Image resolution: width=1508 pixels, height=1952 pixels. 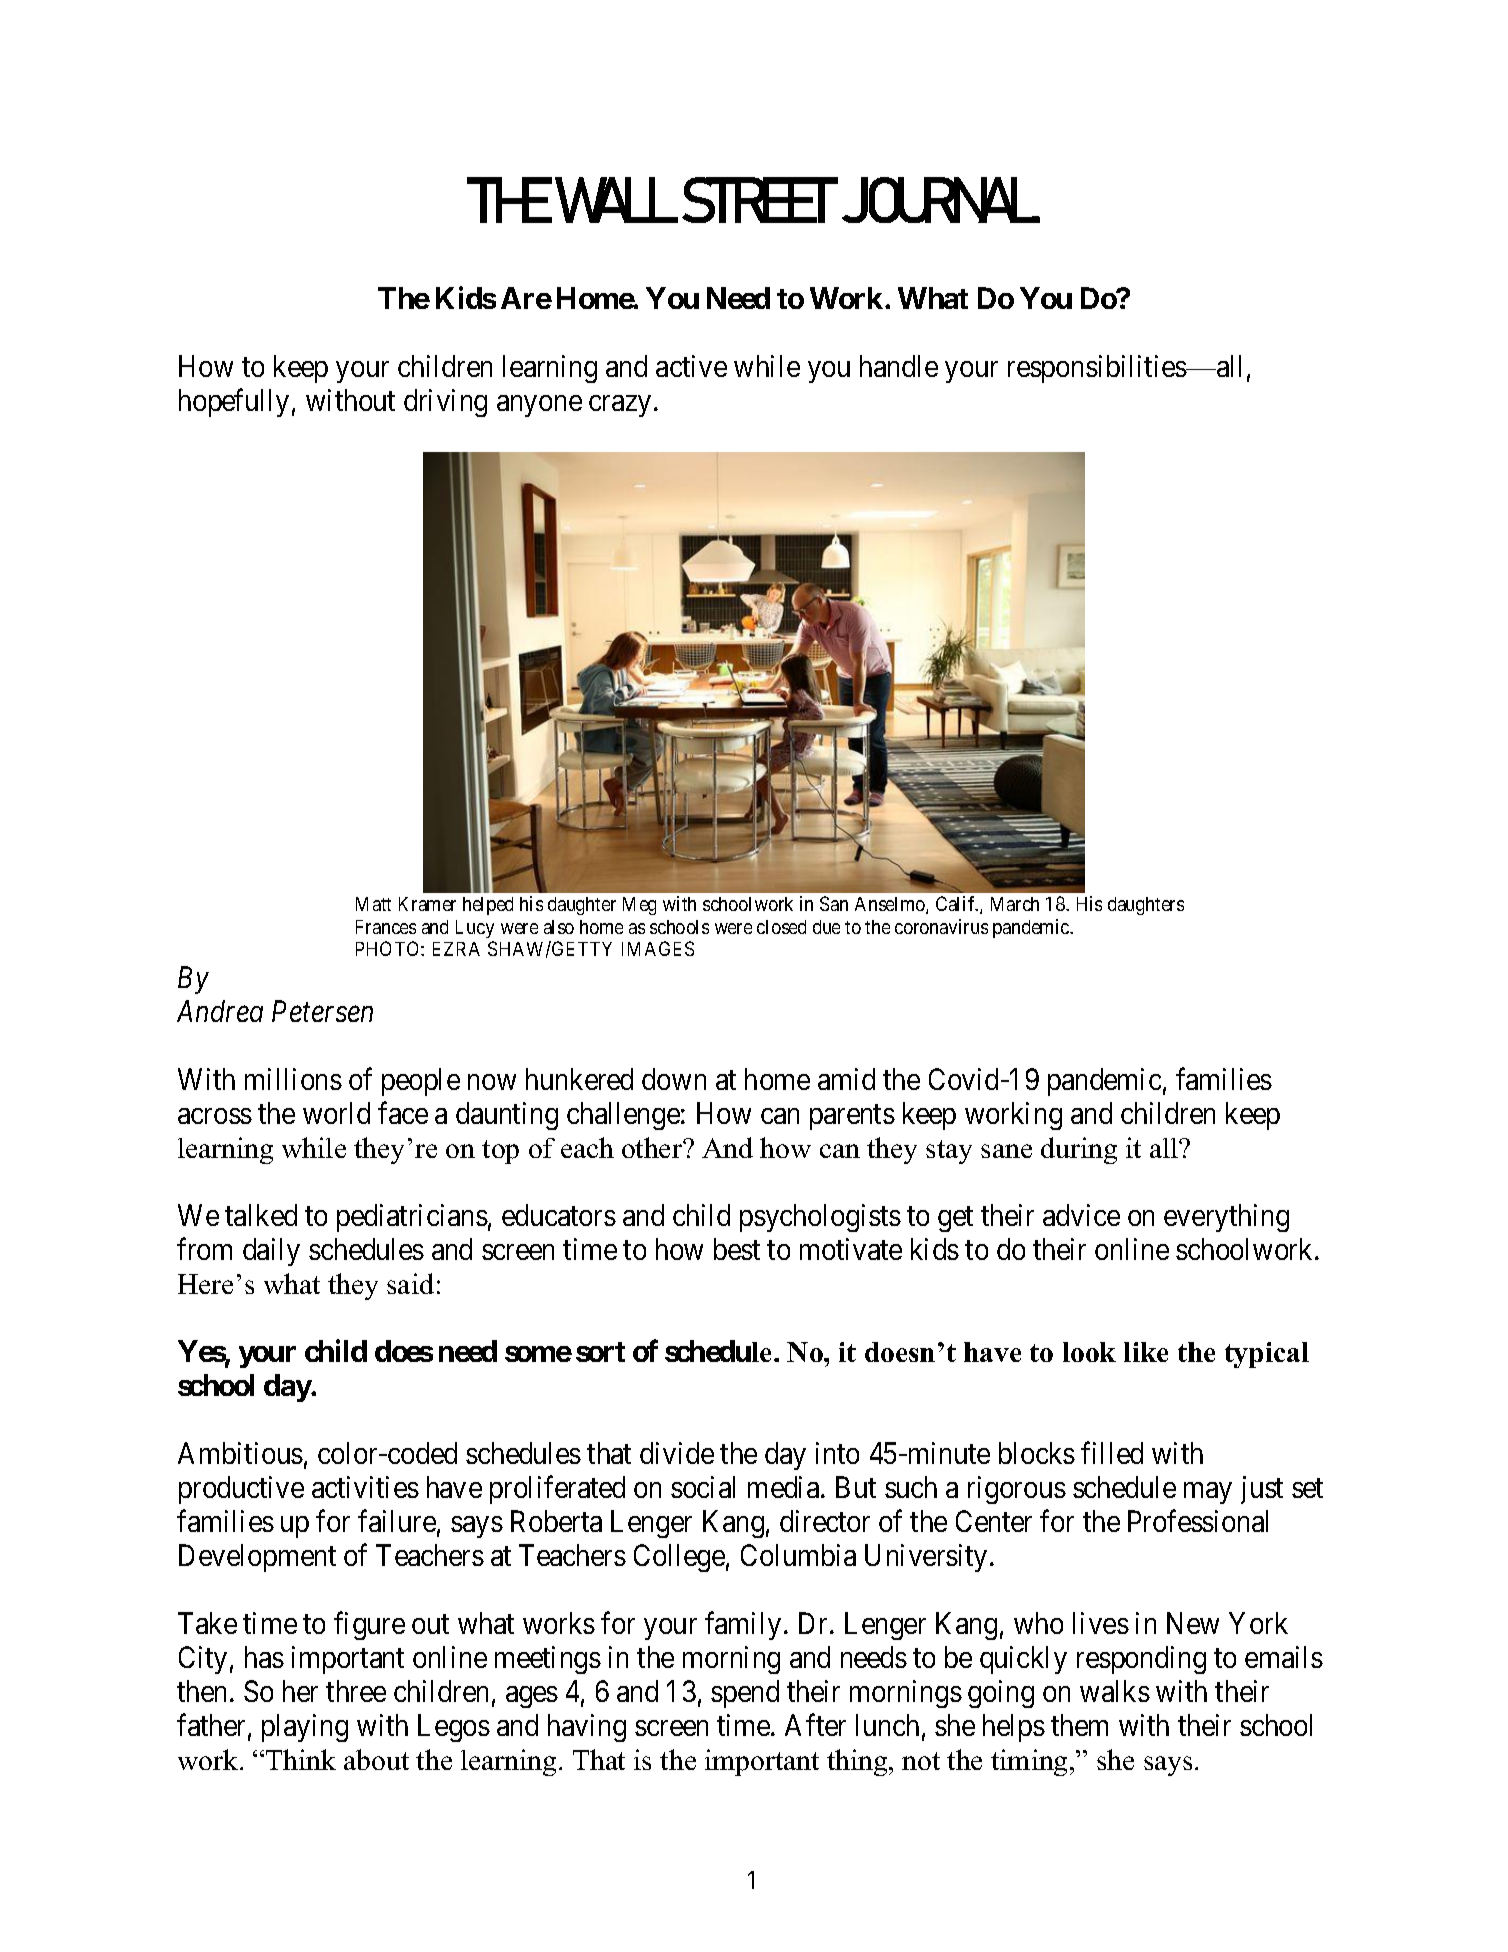 I want to click on walks, so click(x=1115, y=1691).
